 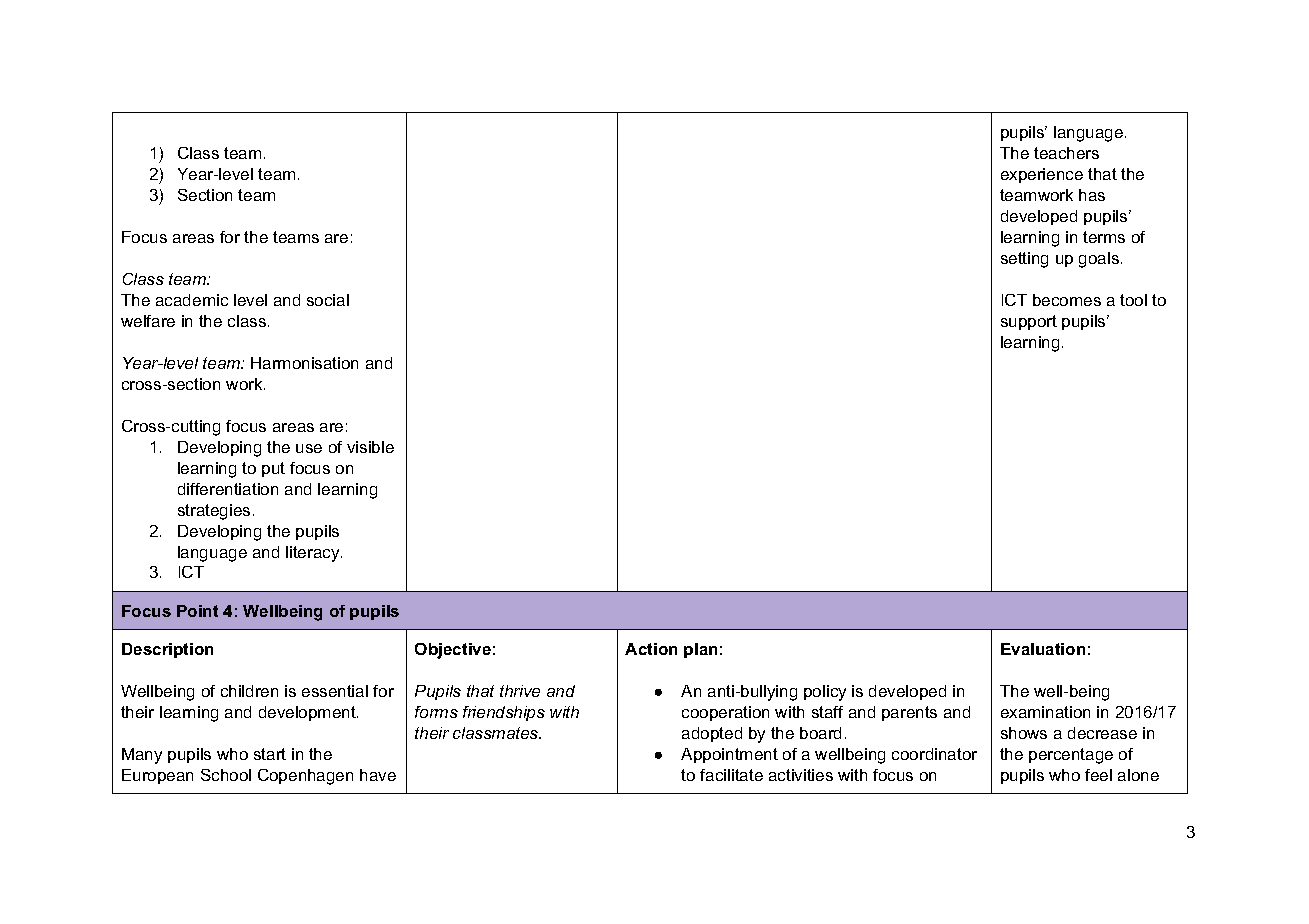 What do you see at coordinates (1043, 649) in the screenshot?
I see `Evaluation` at bounding box center [1043, 649].
